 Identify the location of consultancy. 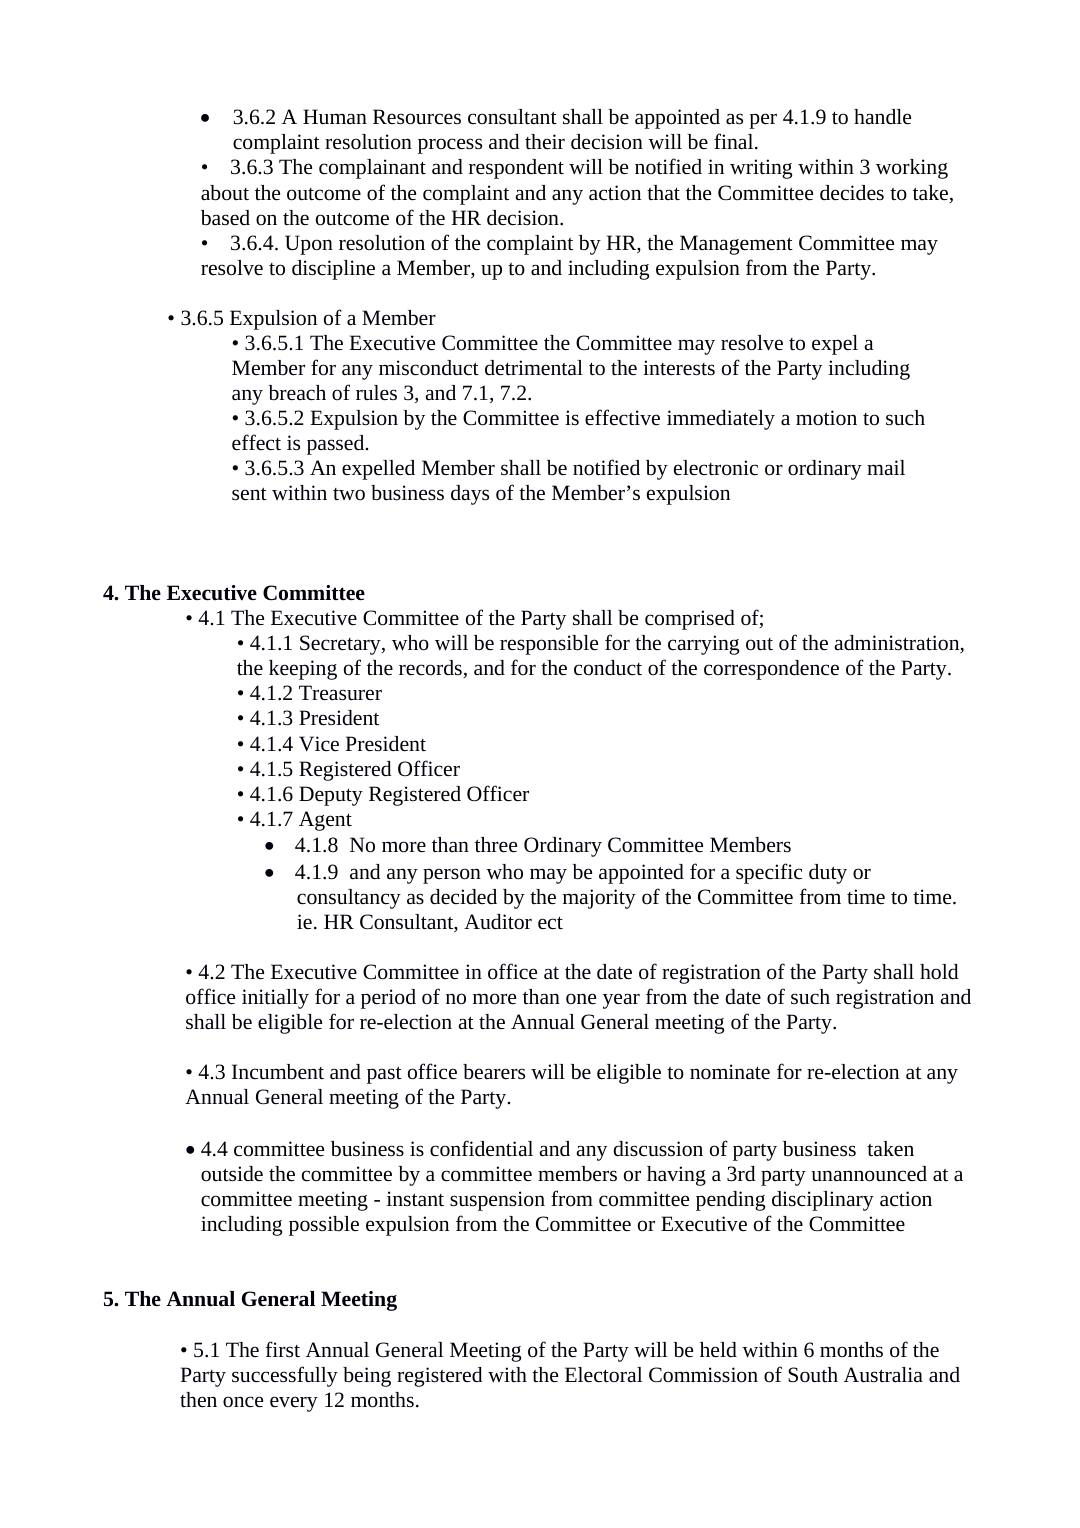
(349, 899).
